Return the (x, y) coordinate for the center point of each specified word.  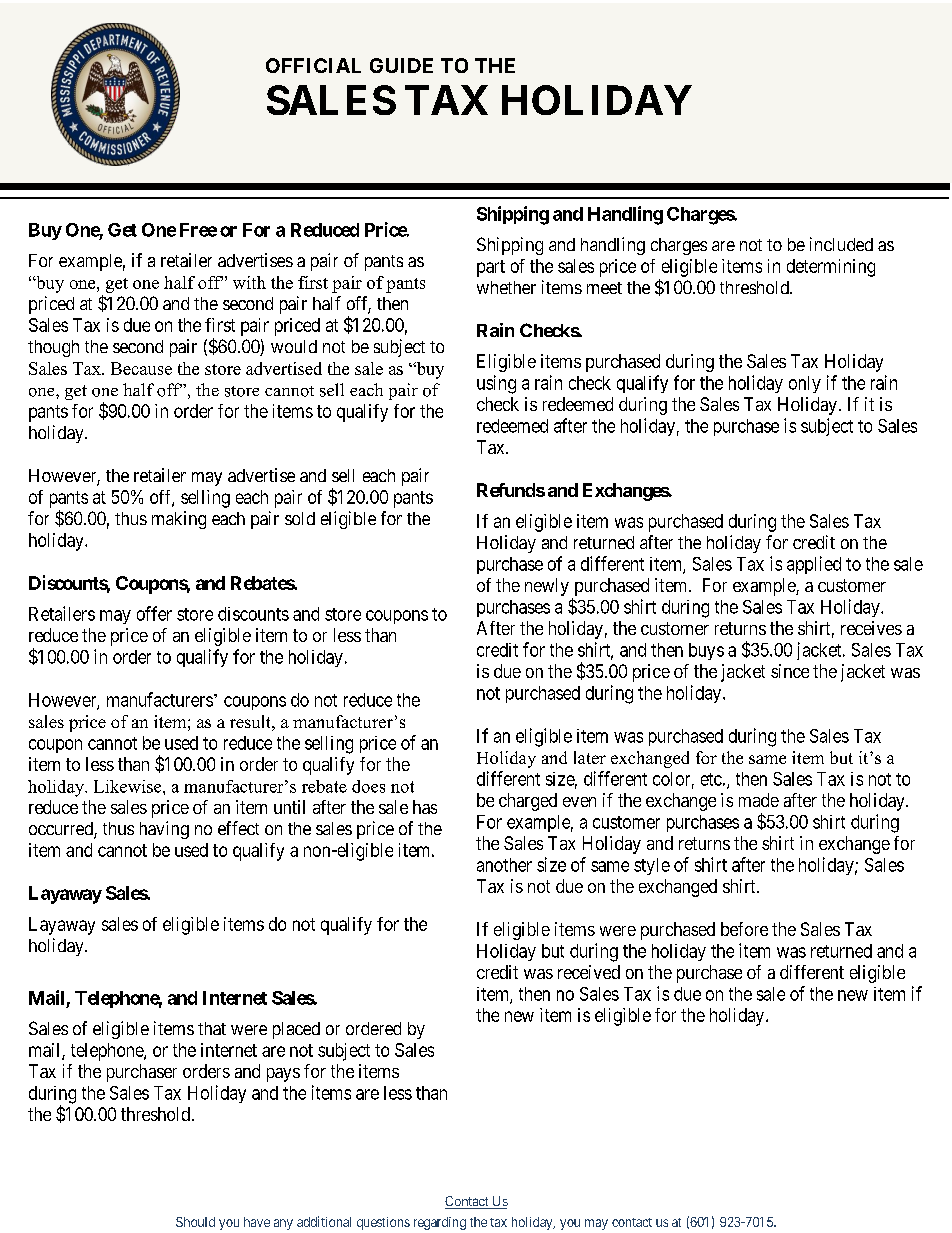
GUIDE (401, 65)
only (805, 384)
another (504, 865)
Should (195, 1222)
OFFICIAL (313, 65)
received (589, 972)
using (496, 384)
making (179, 520)
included (841, 244)
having (164, 830)
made (759, 800)
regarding (440, 1223)
